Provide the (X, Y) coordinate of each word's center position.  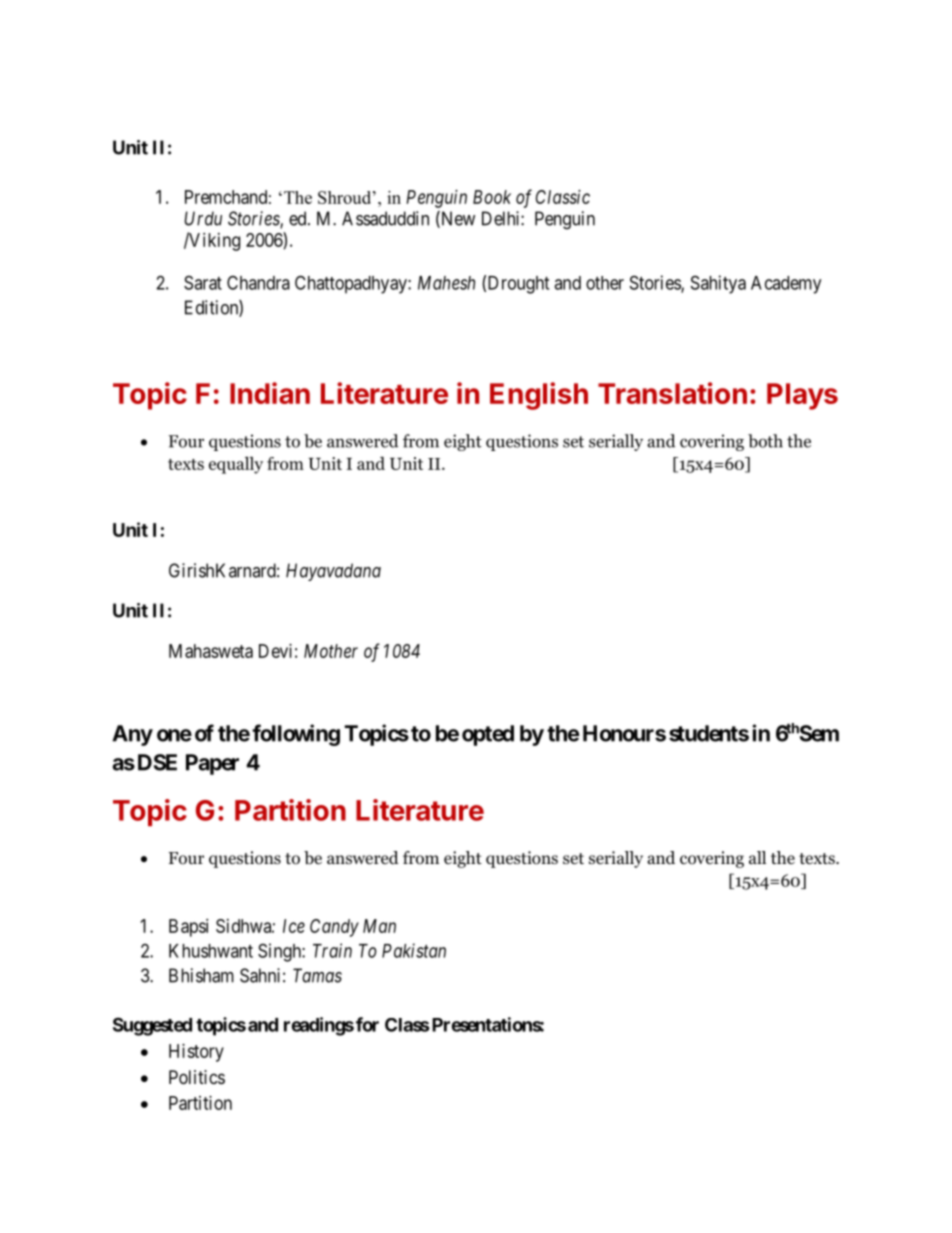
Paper (212, 764)
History (196, 1053)
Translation (672, 393)
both (765, 441)
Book (492, 197)
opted (488, 735)
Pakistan (414, 950)
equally (236, 465)
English (539, 396)
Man (379, 926)
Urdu (203, 218)
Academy (786, 285)
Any (132, 735)
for (367, 1024)
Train (332, 950)
